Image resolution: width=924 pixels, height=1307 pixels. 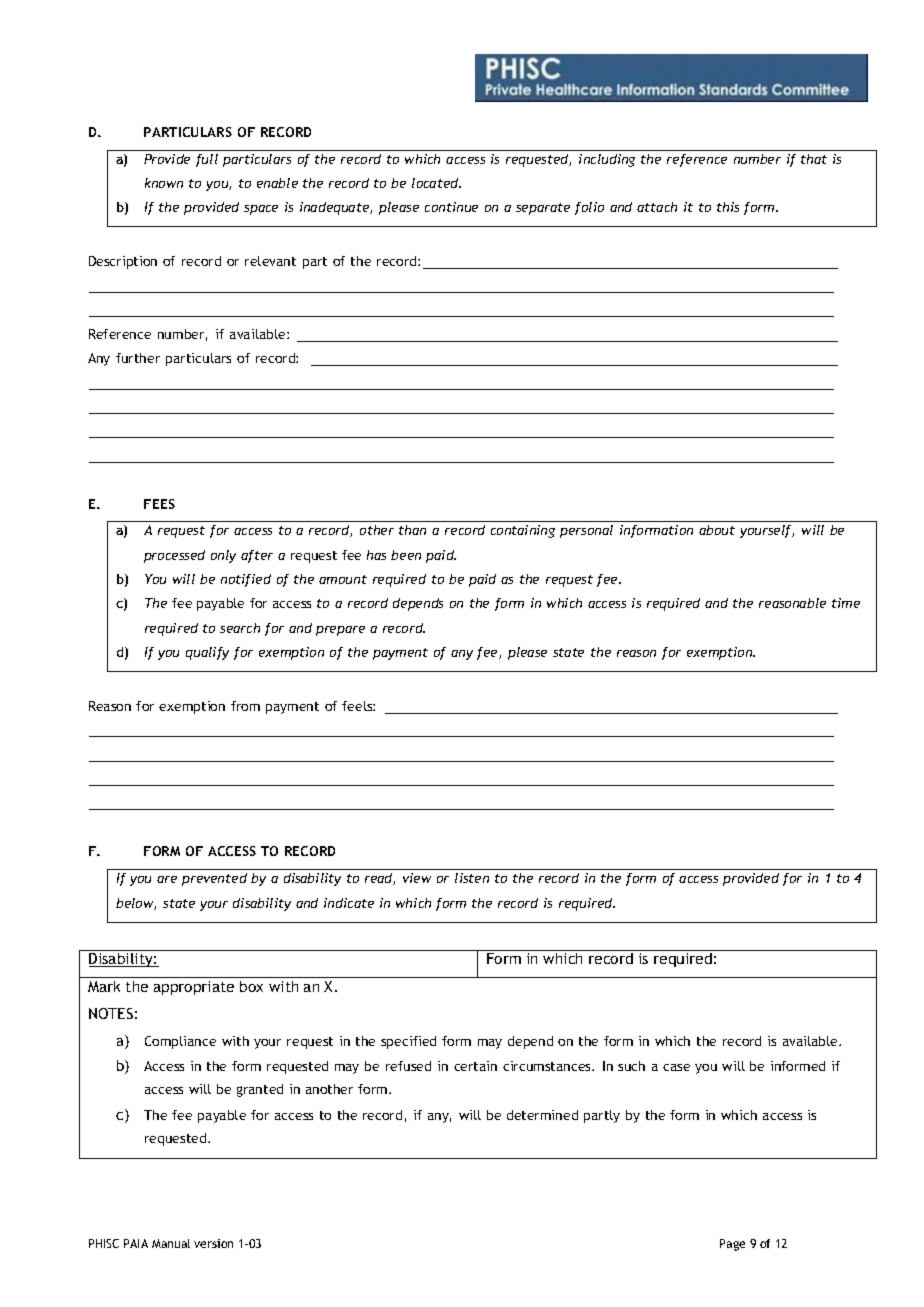 I want to click on version, so click(x=213, y=1243).
